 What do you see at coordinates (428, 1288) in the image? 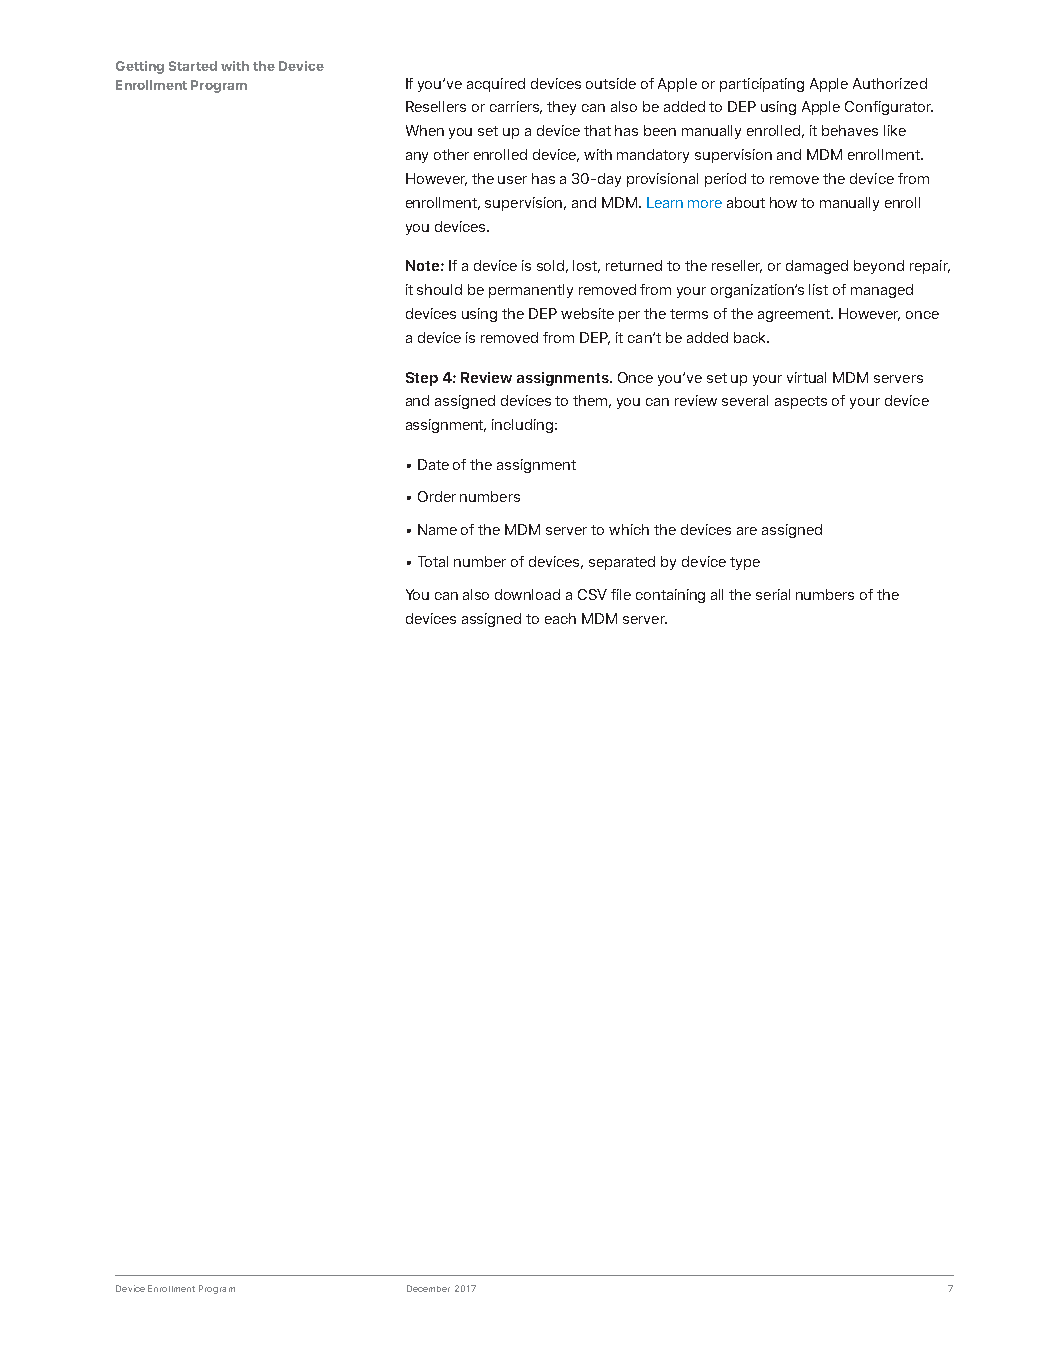
I see `December` at bounding box center [428, 1288].
